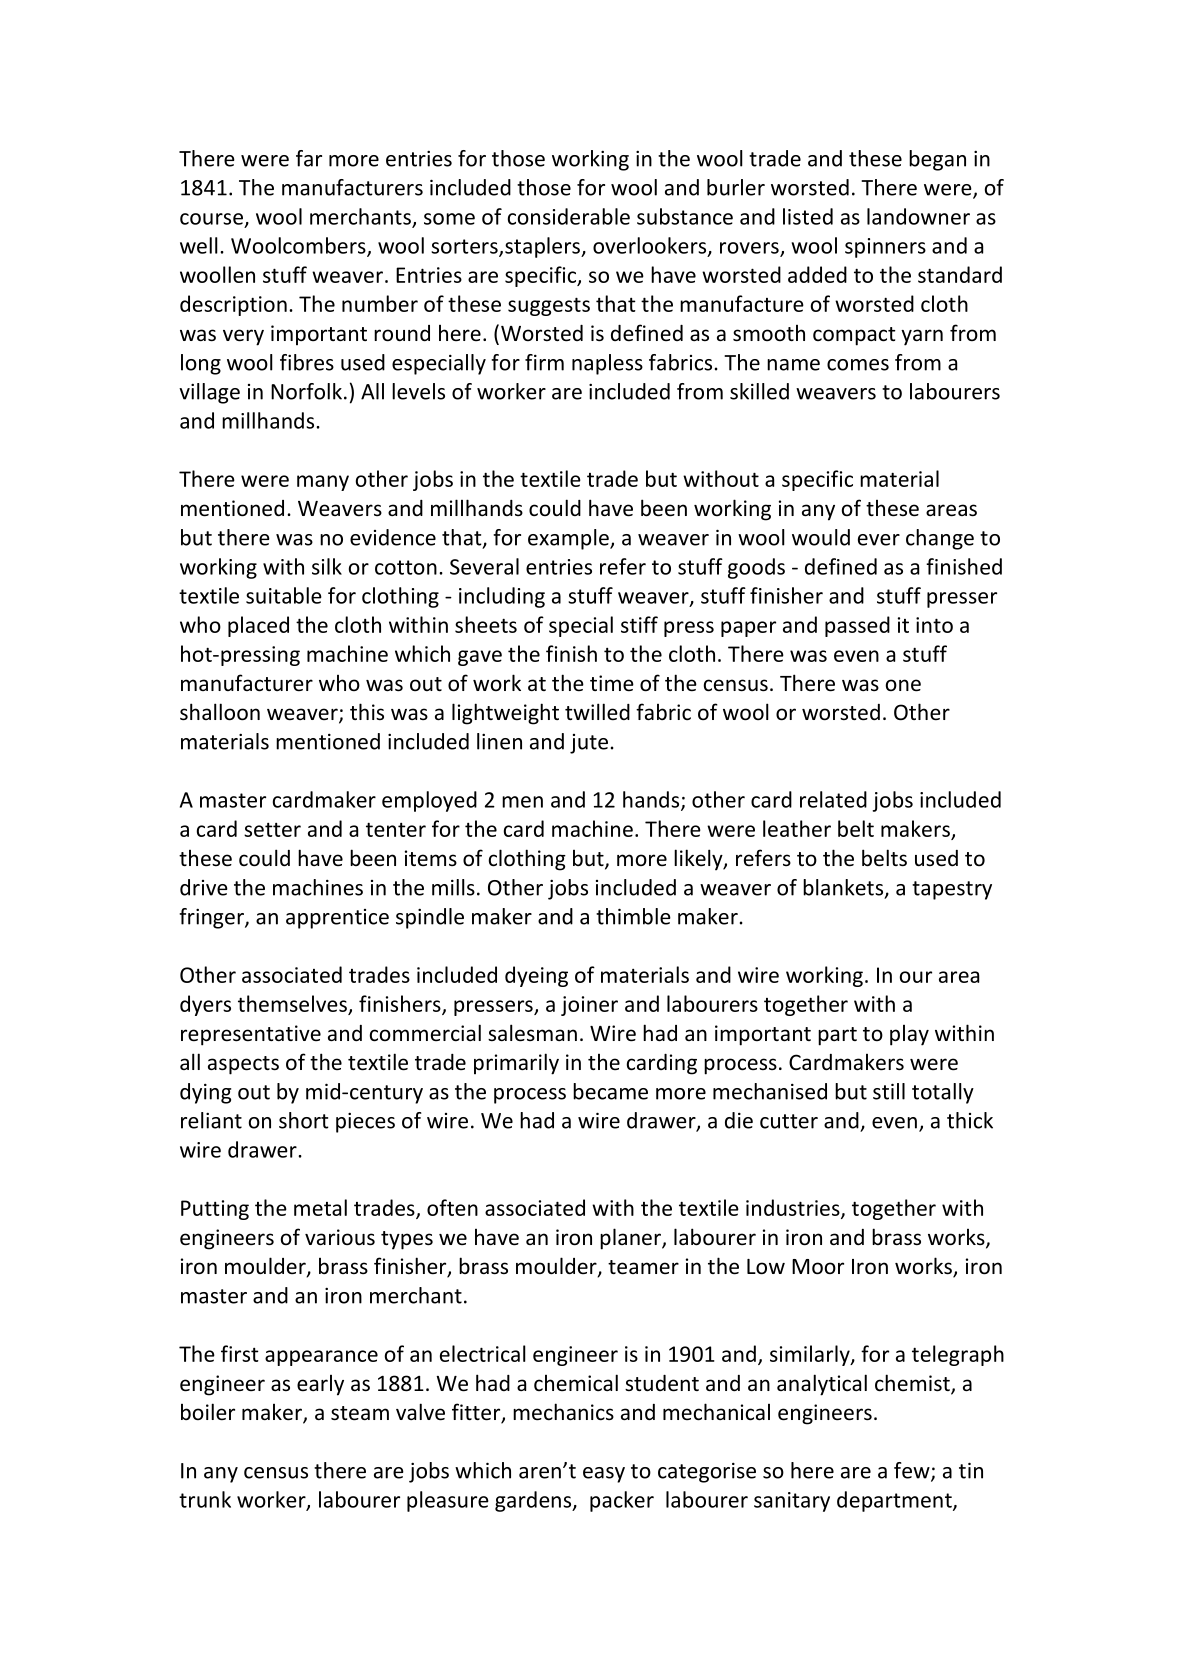 The width and height of the document is (1185, 1676). What do you see at coordinates (309, 158) in the document?
I see `far` at bounding box center [309, 158].
